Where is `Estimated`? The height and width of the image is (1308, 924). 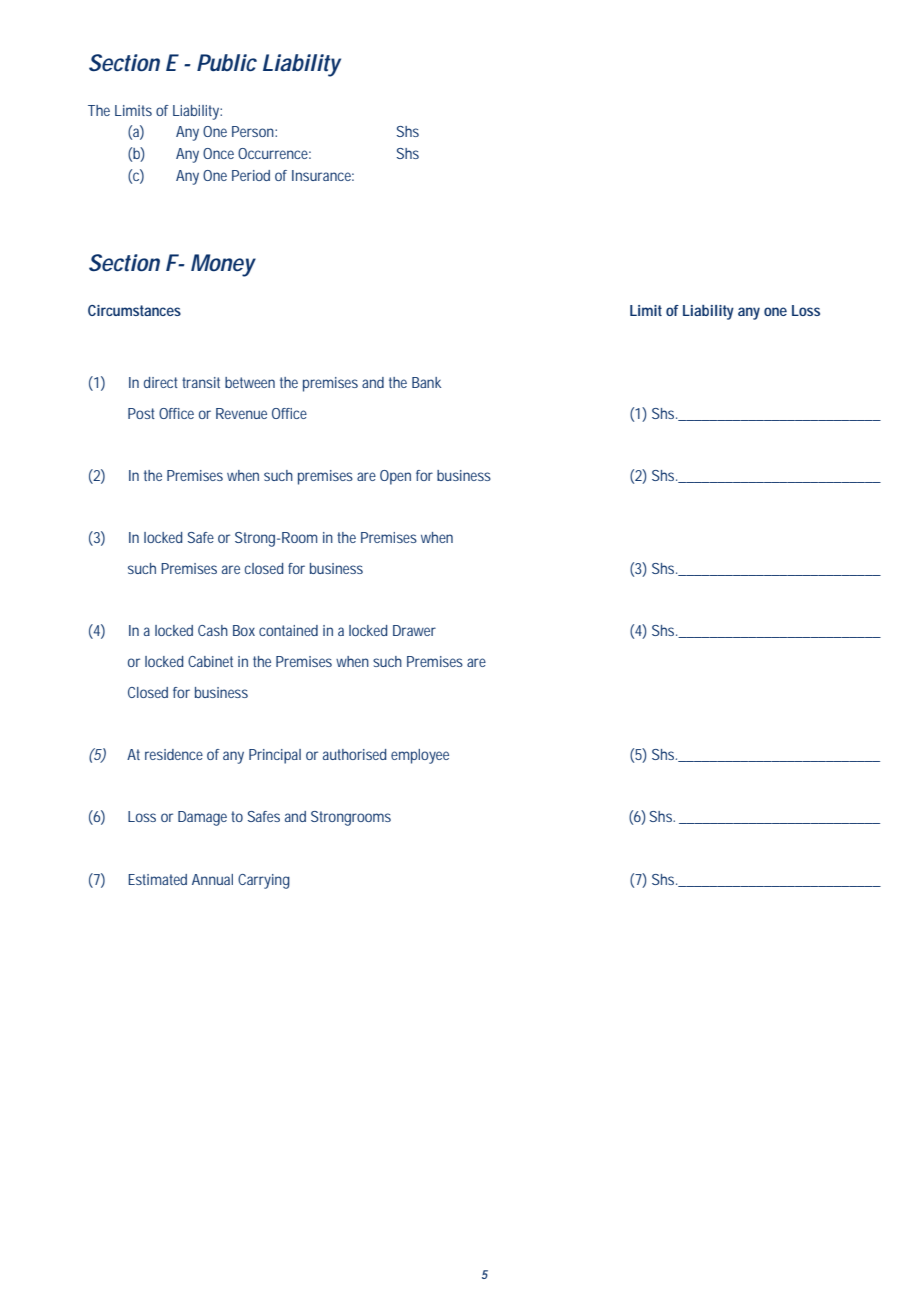
Estimated is located at coordinates (157, 879).
